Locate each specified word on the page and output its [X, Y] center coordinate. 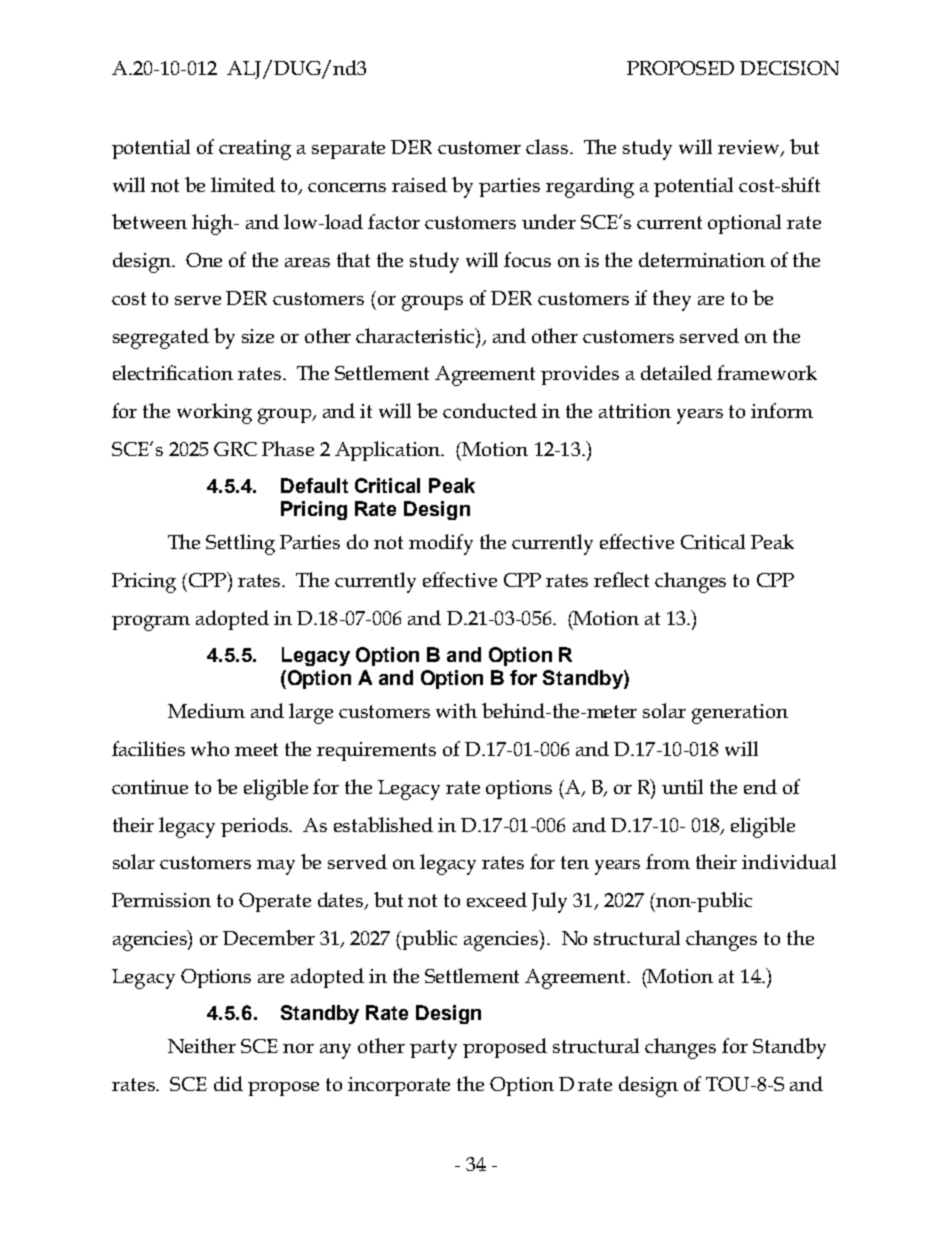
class [547, 146]
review [750, 148]
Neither [202, 1045]
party [433, 1049]
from [668, 861]
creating [255, 150]
